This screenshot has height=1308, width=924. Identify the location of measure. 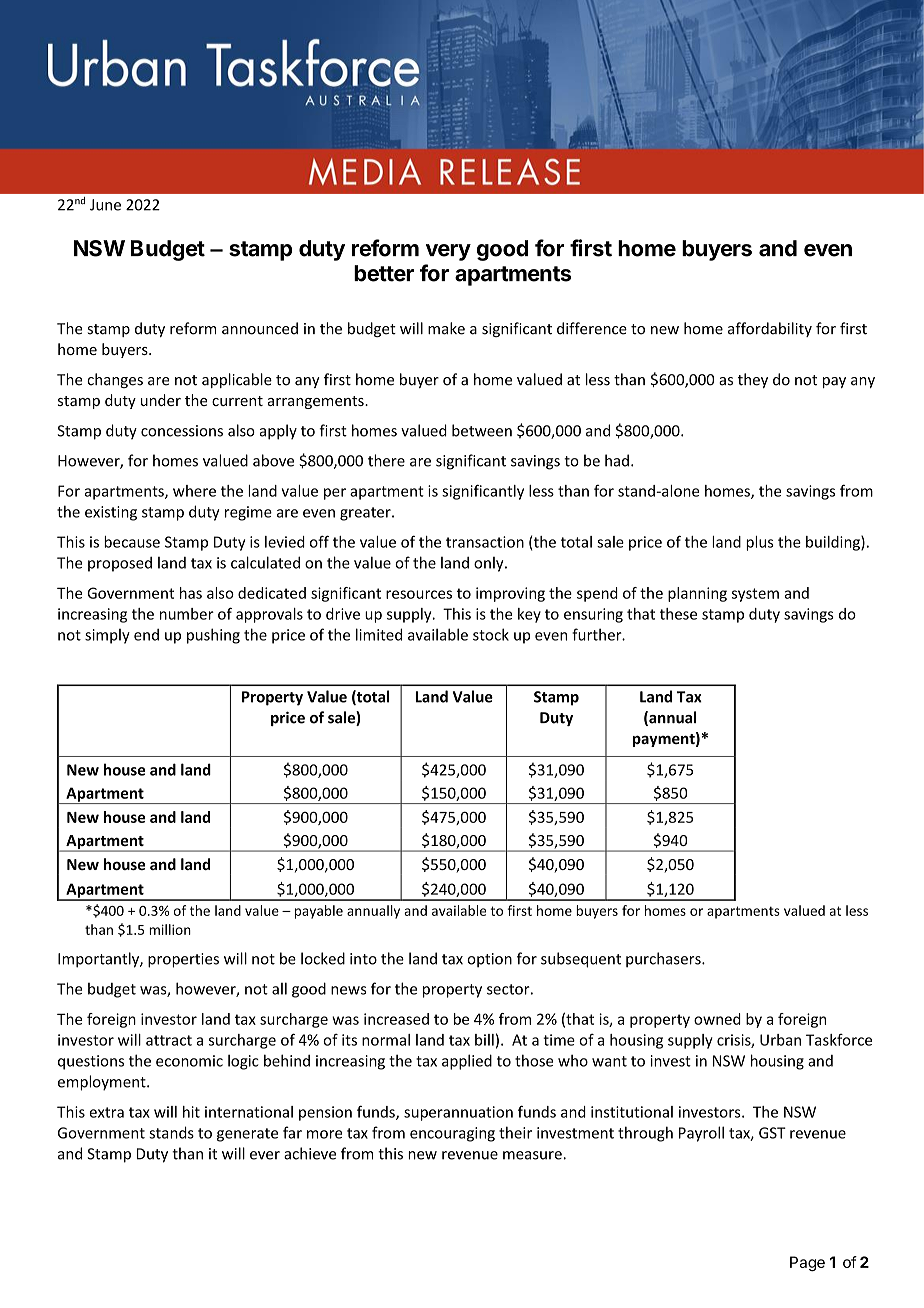
(533, 1155).
